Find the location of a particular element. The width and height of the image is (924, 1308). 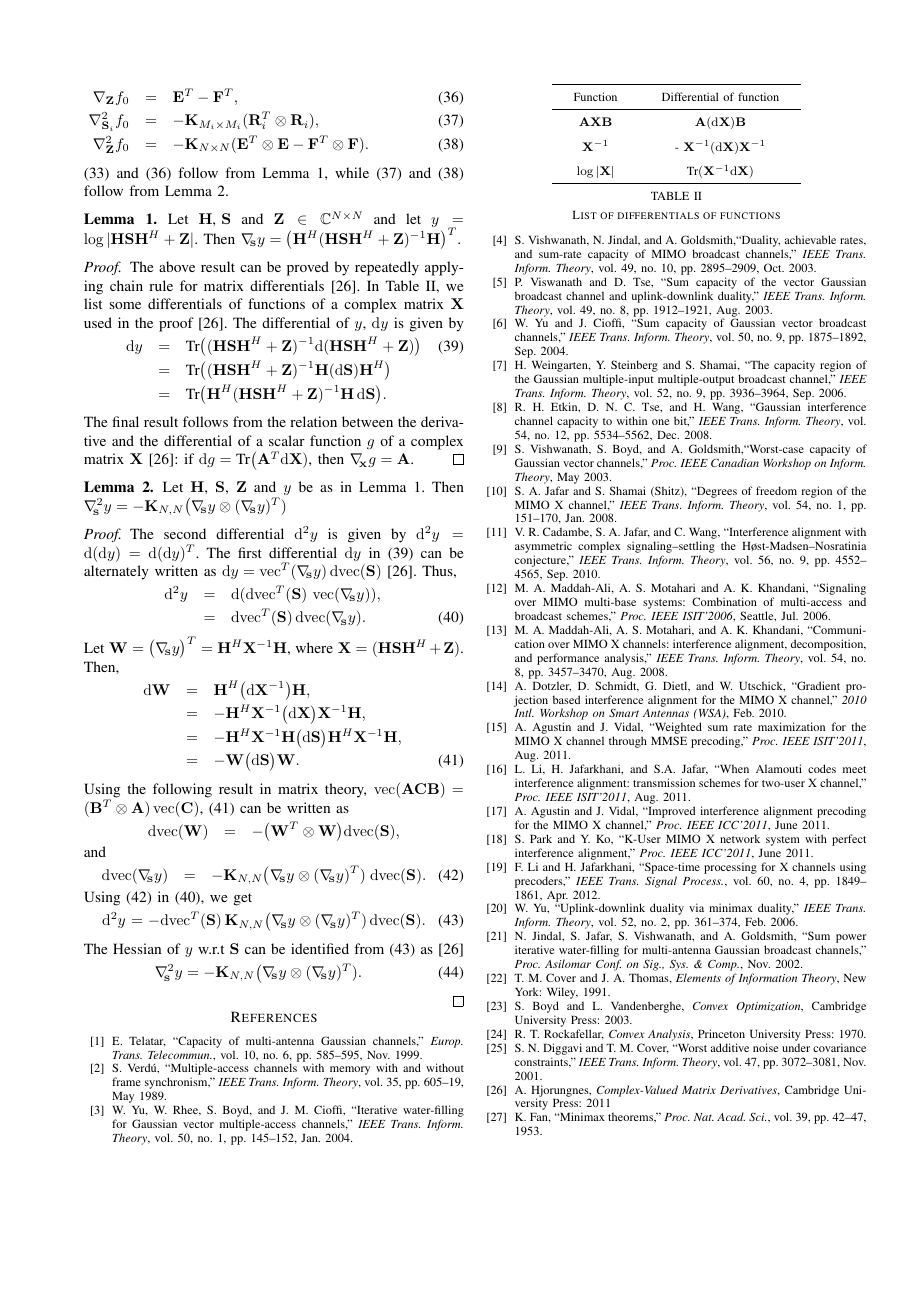

conjecture is located at coordinates (542, 562).
